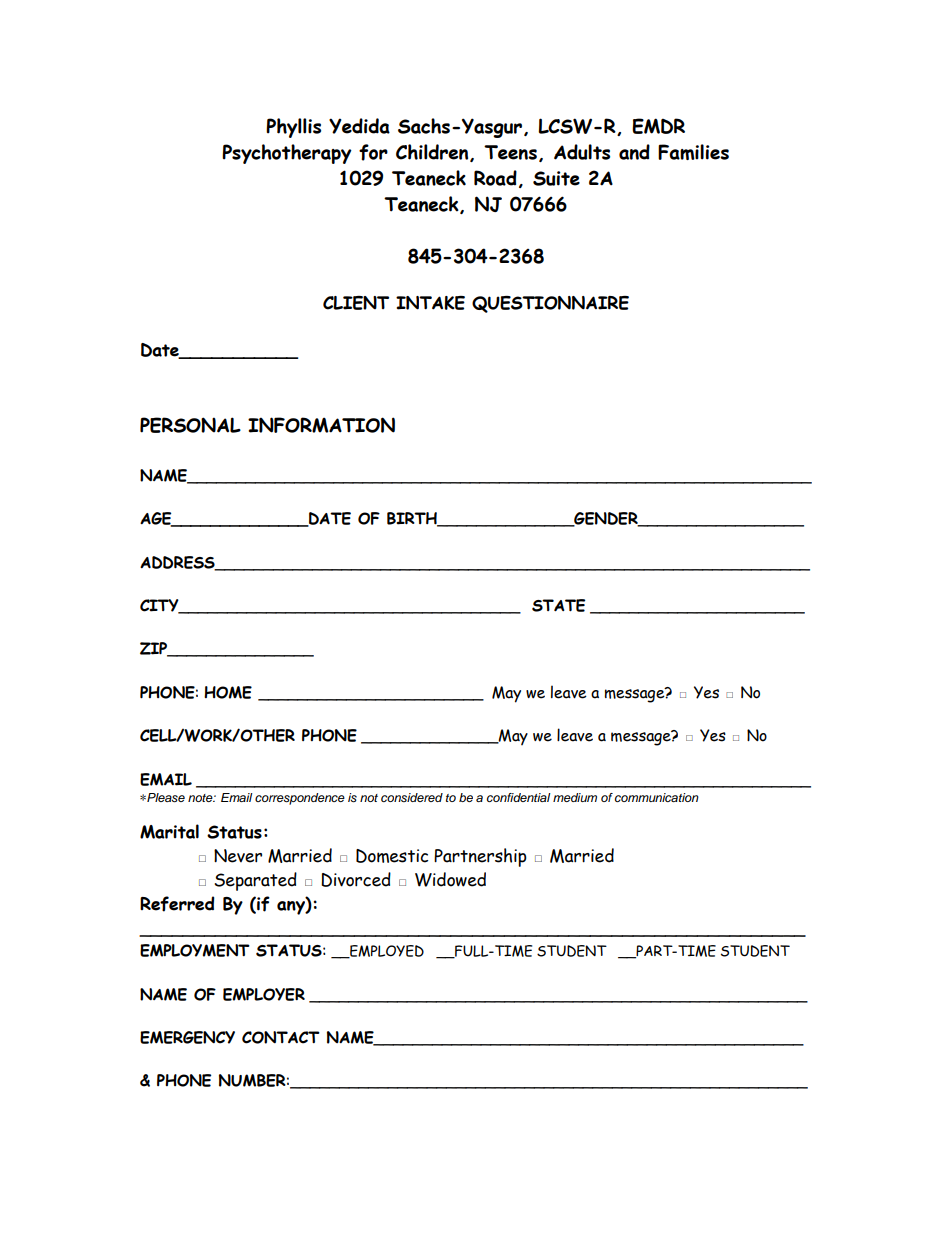  Describe the element at coordinates (190, 425) in the image. I see `PERSONAL` at that location.
